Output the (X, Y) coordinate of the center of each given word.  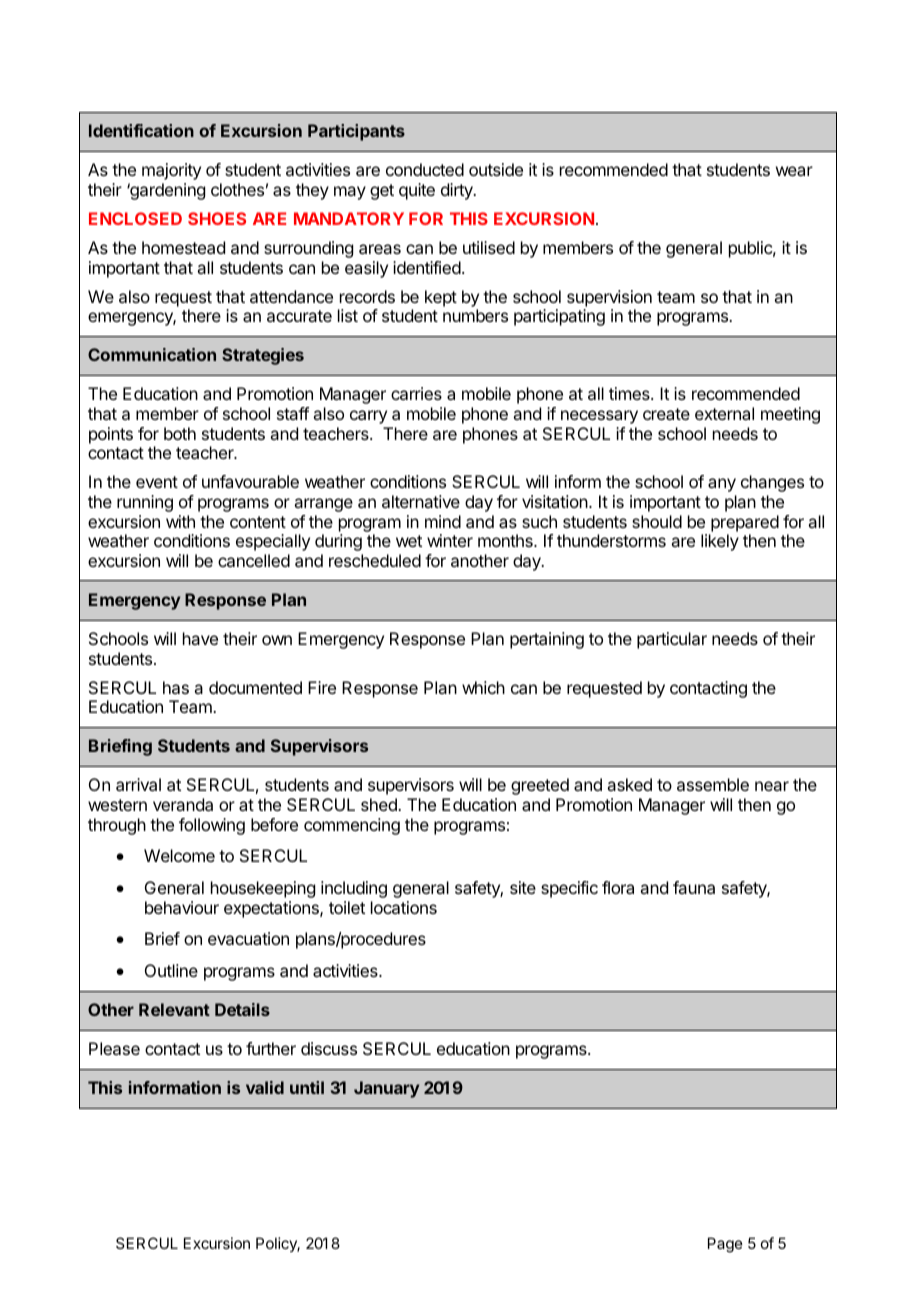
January (386, 1089)
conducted (425, 169)
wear (794, 171)
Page (725, 1245)
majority (171, 171)
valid (265, 1087)
